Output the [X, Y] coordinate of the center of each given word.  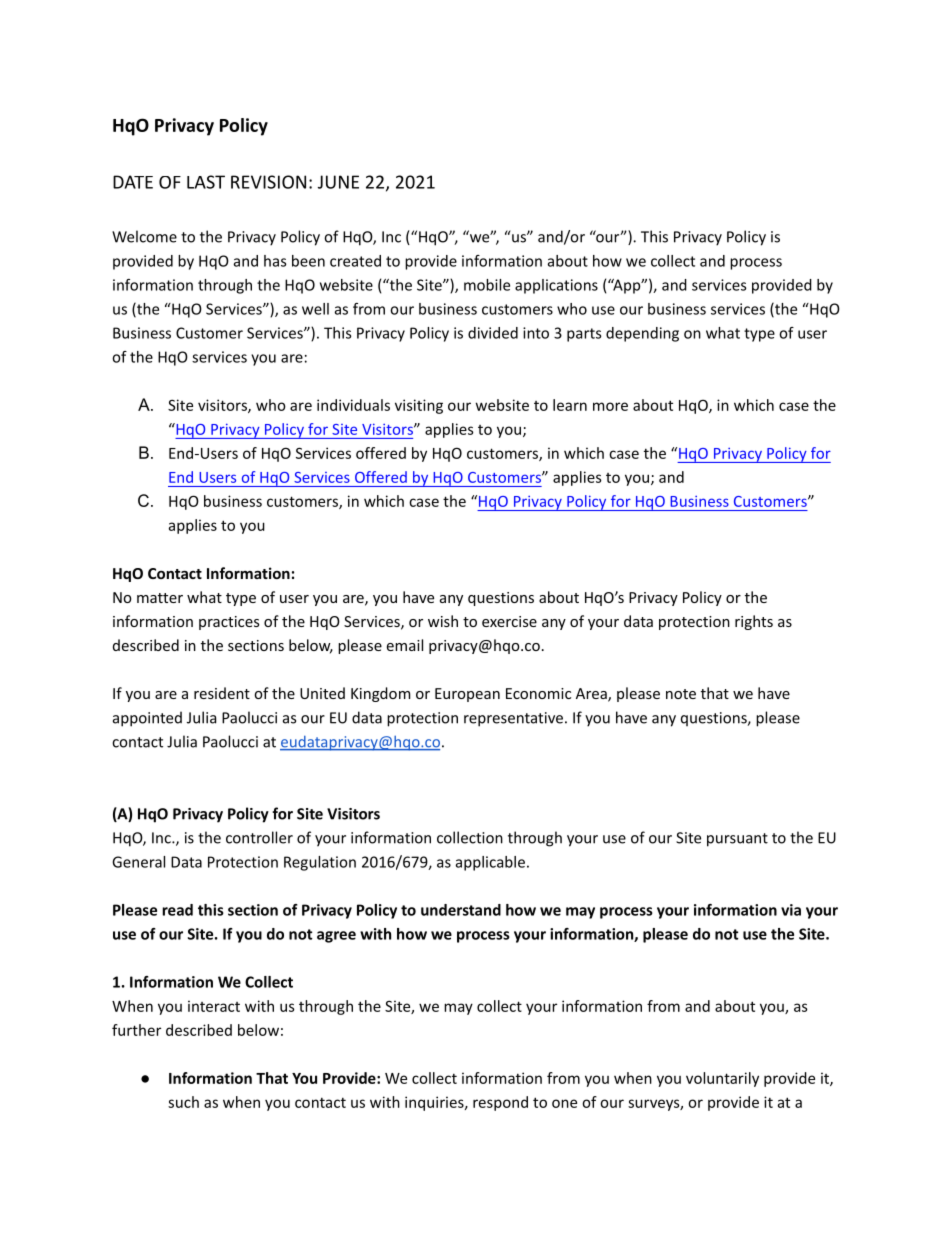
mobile [487, 285]
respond [500, 1103]
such [183, 1102]
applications [556, 286]
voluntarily [722, 1079]
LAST [206, 182]
